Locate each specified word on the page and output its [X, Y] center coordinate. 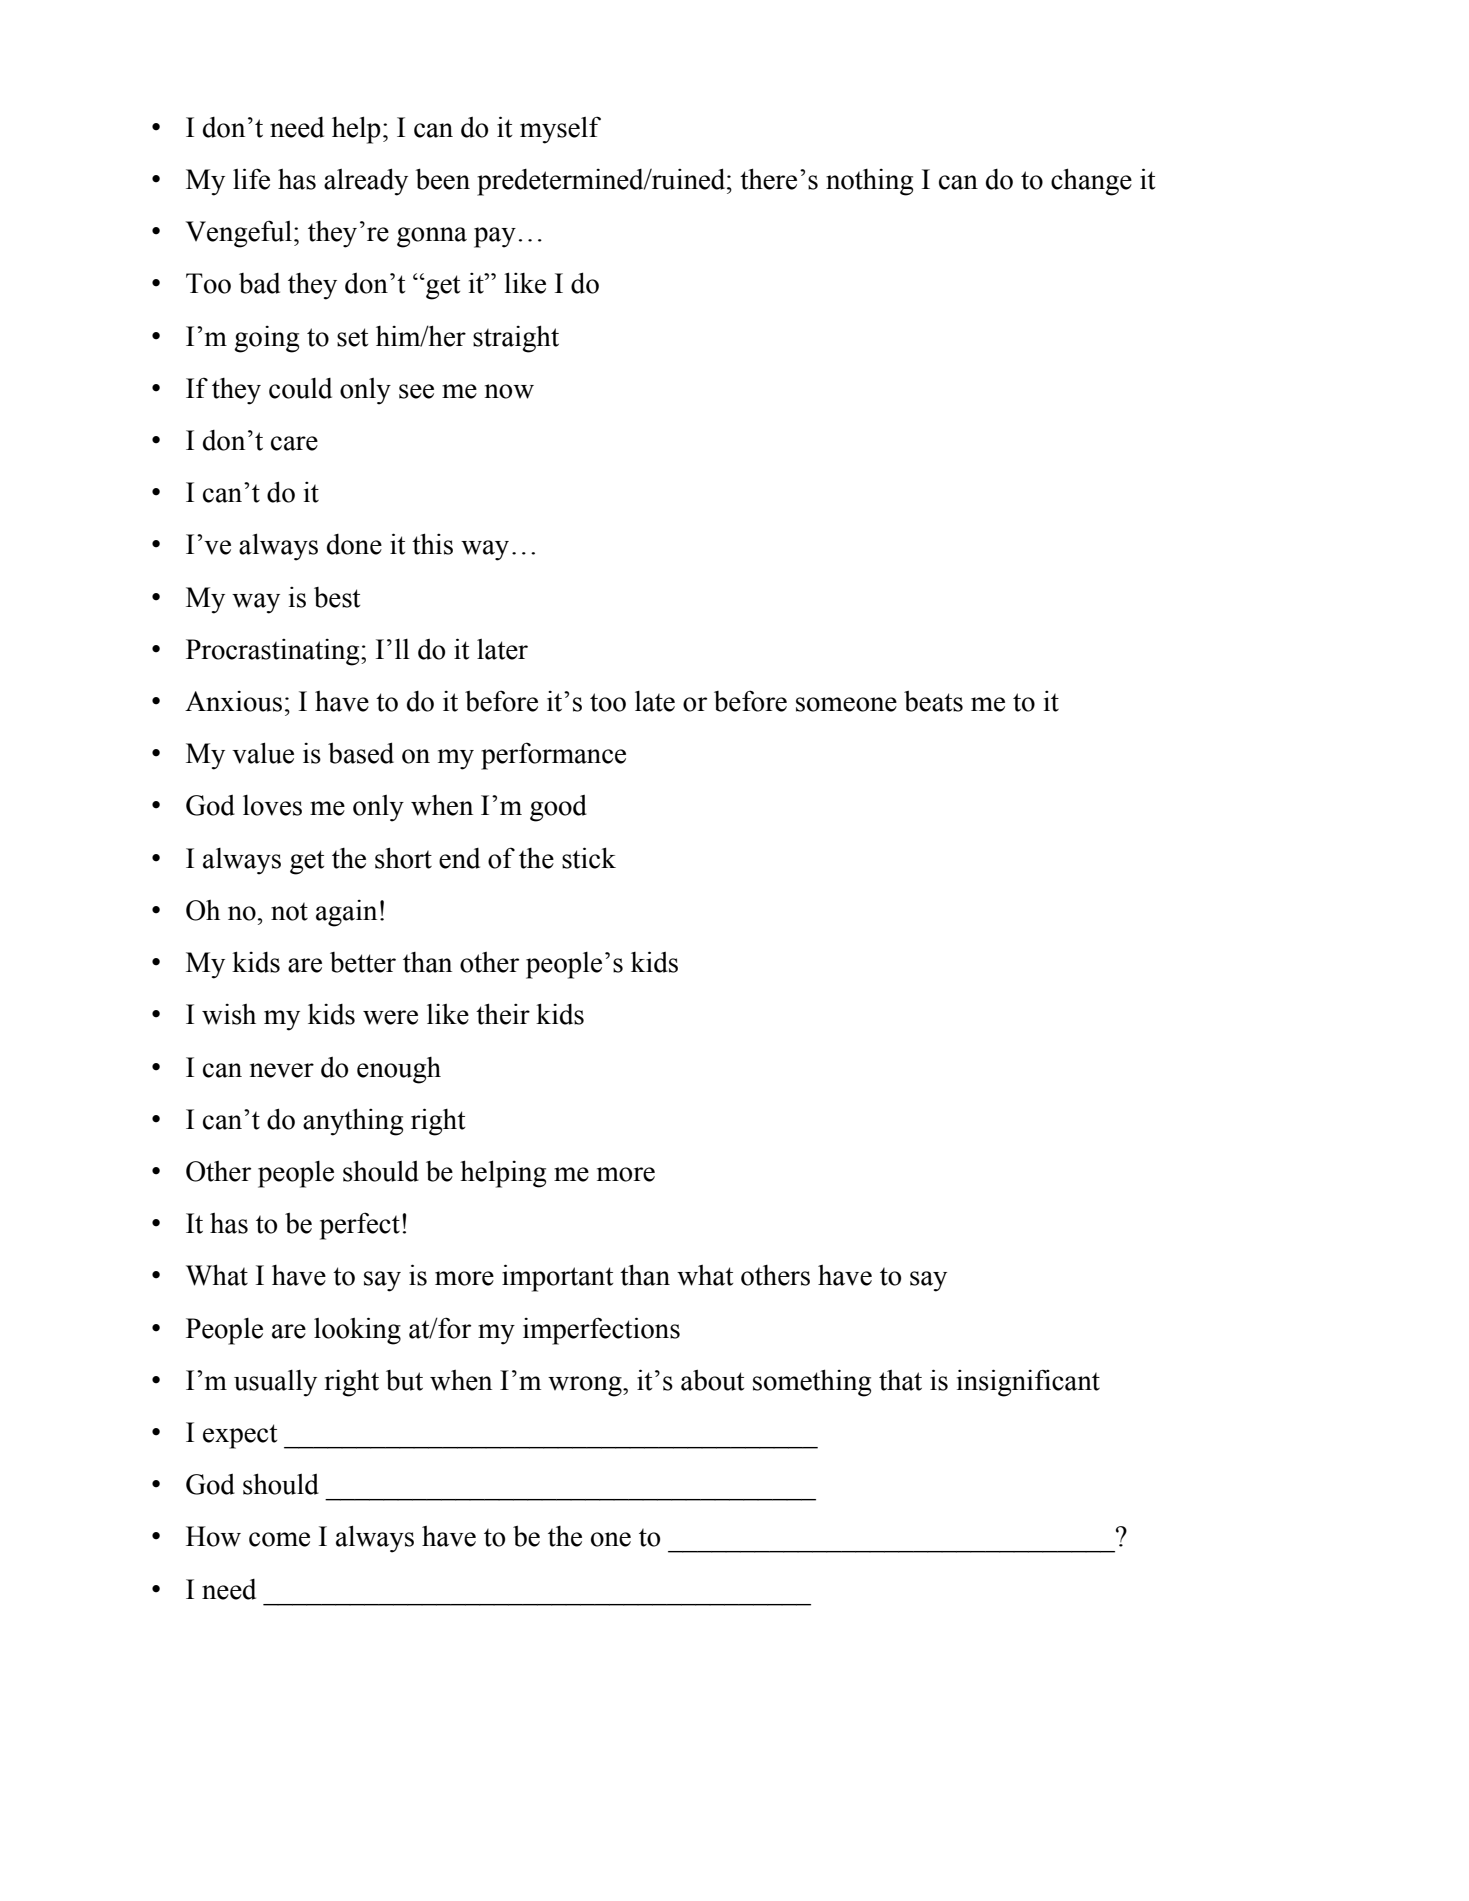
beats [933, 701]
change [1091, 182]
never [282, 1070]
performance [553, 756]
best [337, 597]
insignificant [1028, 1383]
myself [560, 130]
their [503, 1014]
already [366, 182]
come [279, 1539]
